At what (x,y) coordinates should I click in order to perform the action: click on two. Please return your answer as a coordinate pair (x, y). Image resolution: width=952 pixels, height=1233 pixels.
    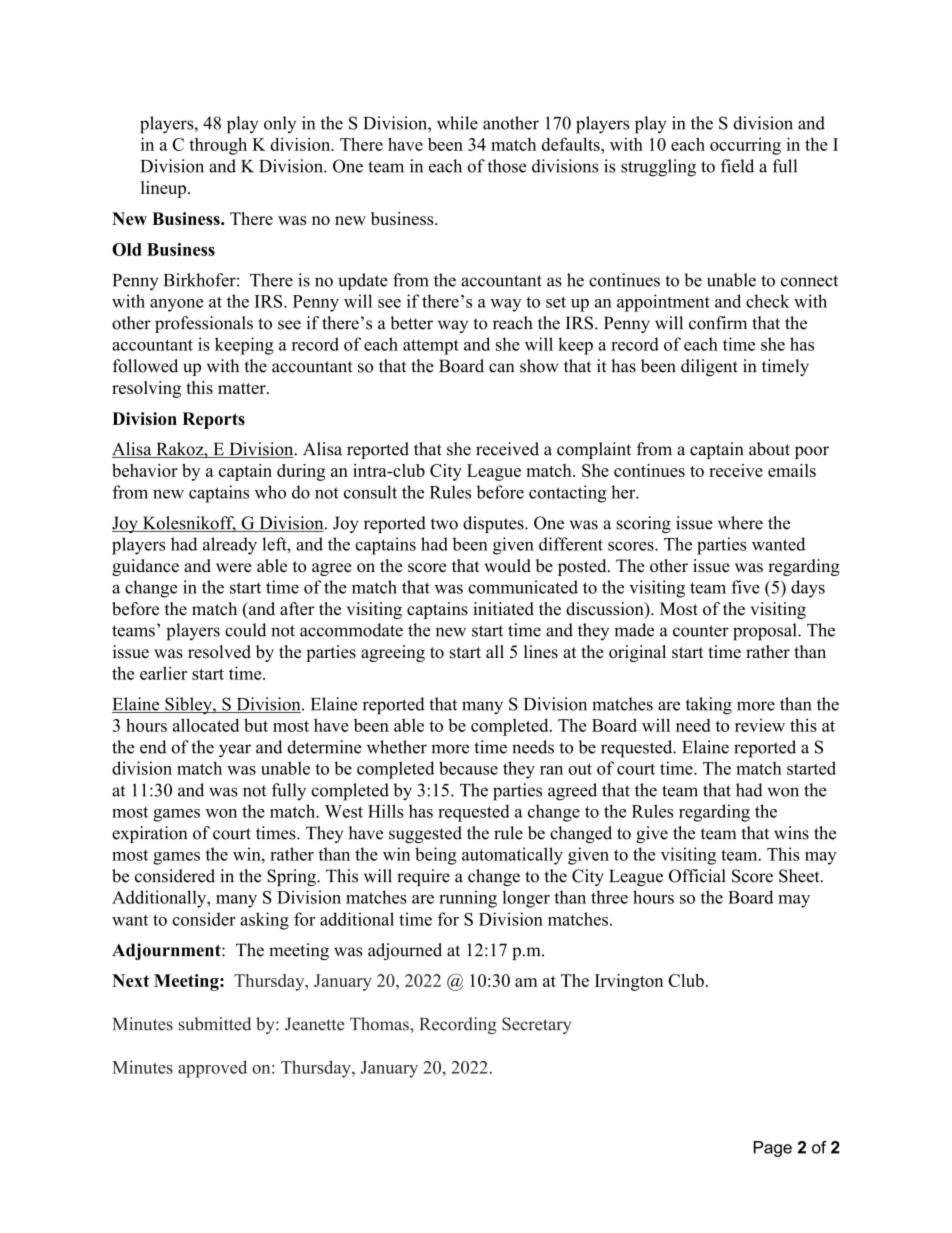
    Looking at the image, I should click on (444, 524).
